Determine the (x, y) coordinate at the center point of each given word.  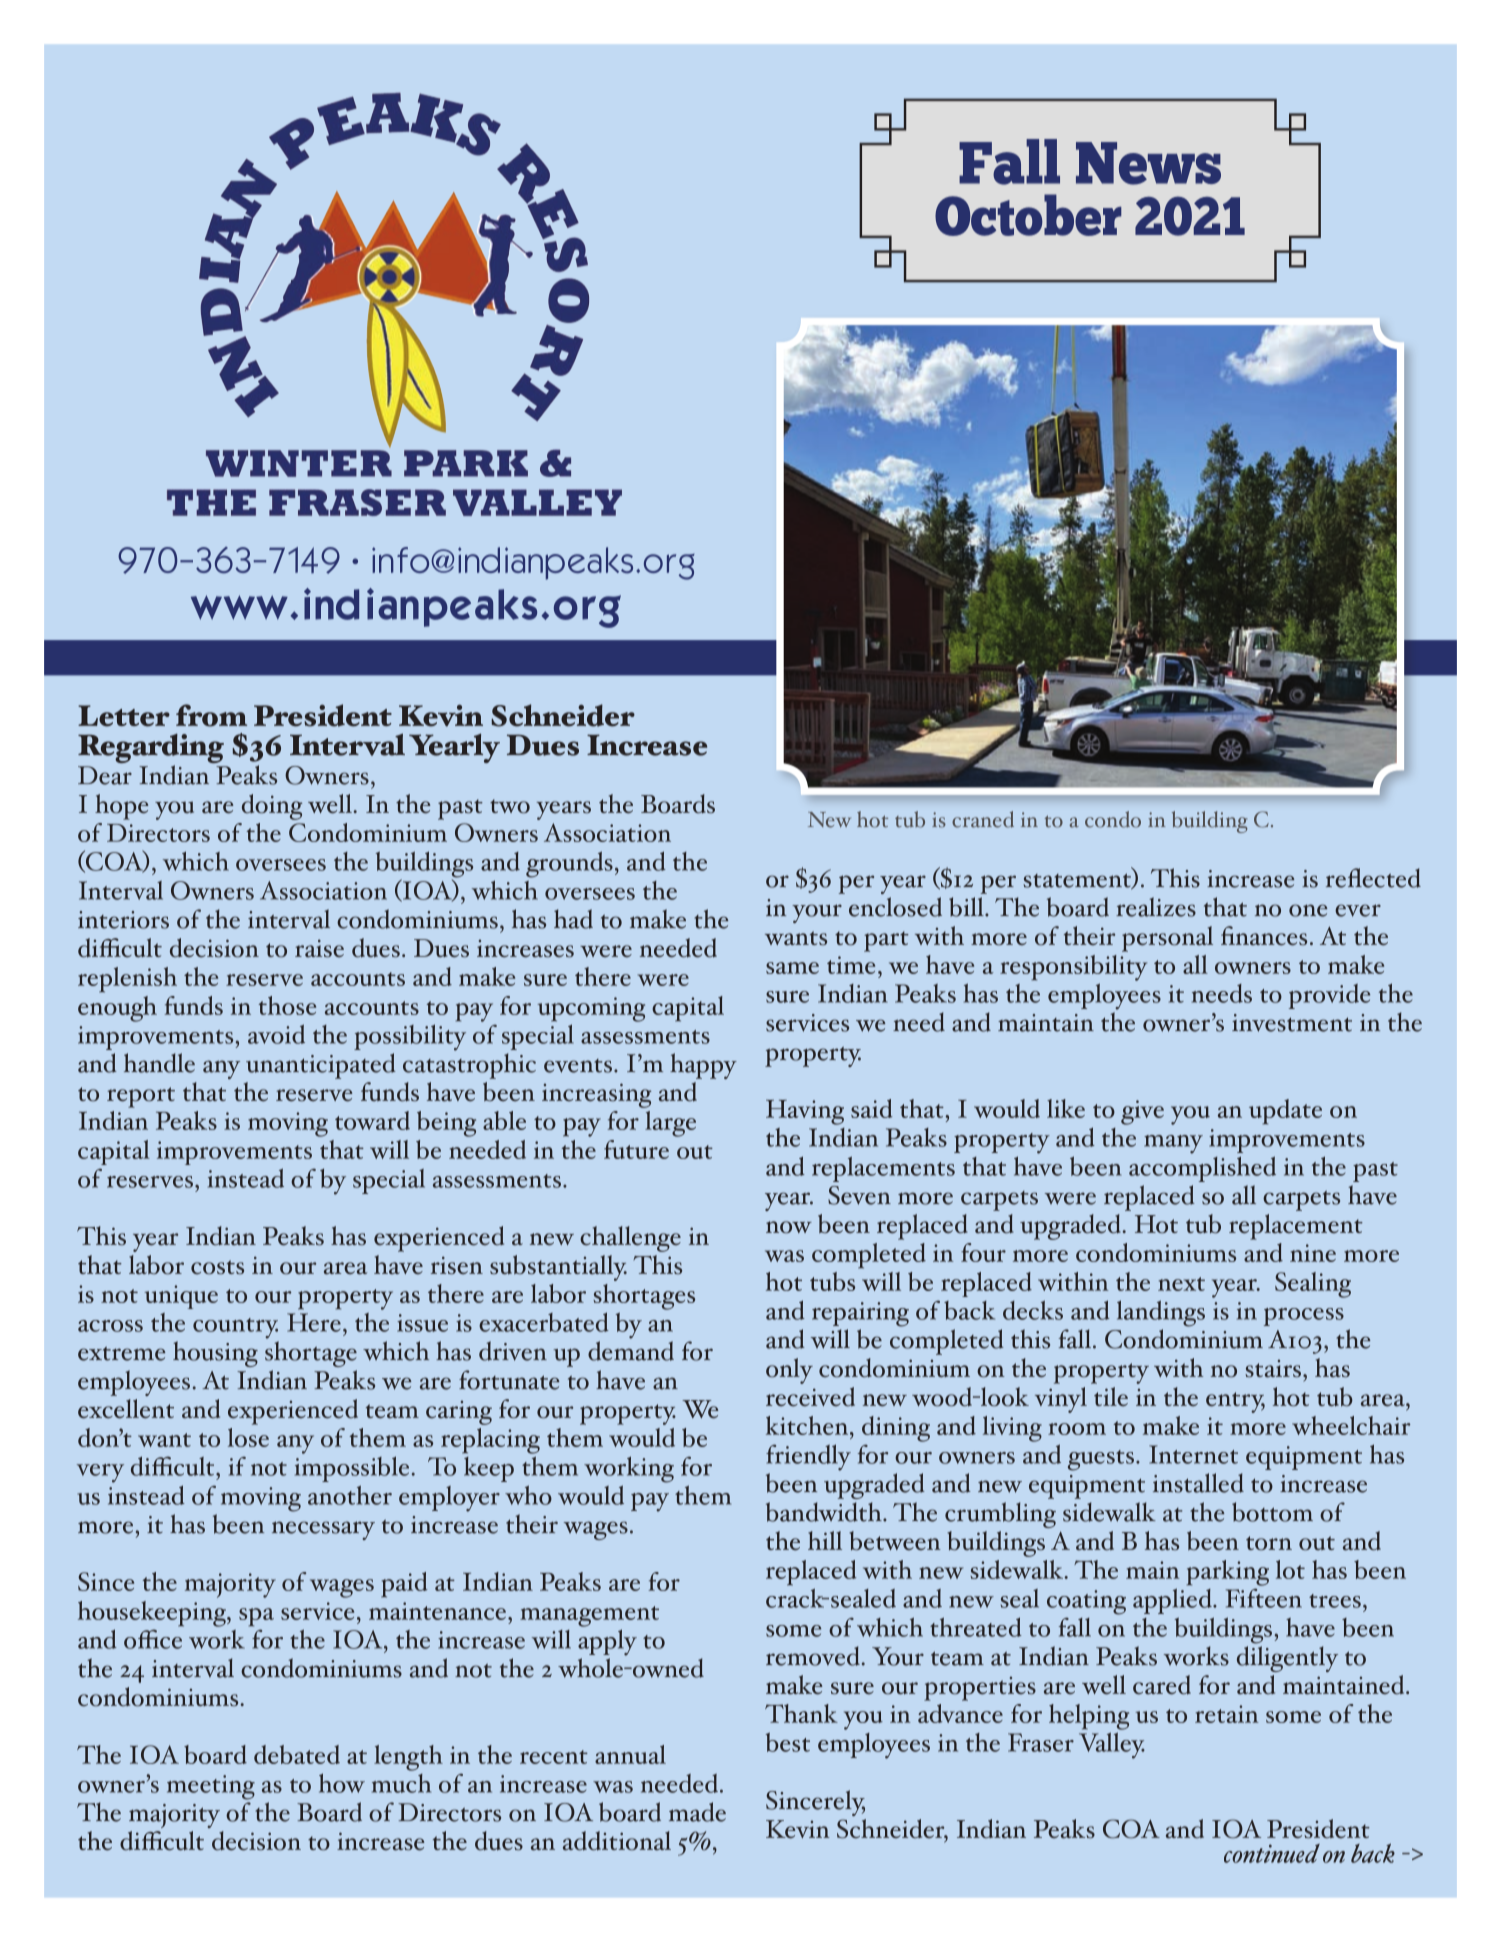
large (670, 1124)
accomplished (1202, 1169)
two (510, 806)
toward (372, 1120)
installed (1198, 1483)
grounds (569, 864)
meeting (211, 1787)
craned (983, 819)
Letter (124, 716)
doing (272, 807)
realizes (1156, 907)
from (211, 715)
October (1028, 215)
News (1148, 163)
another (350, 1495)
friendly (808, 1457)
